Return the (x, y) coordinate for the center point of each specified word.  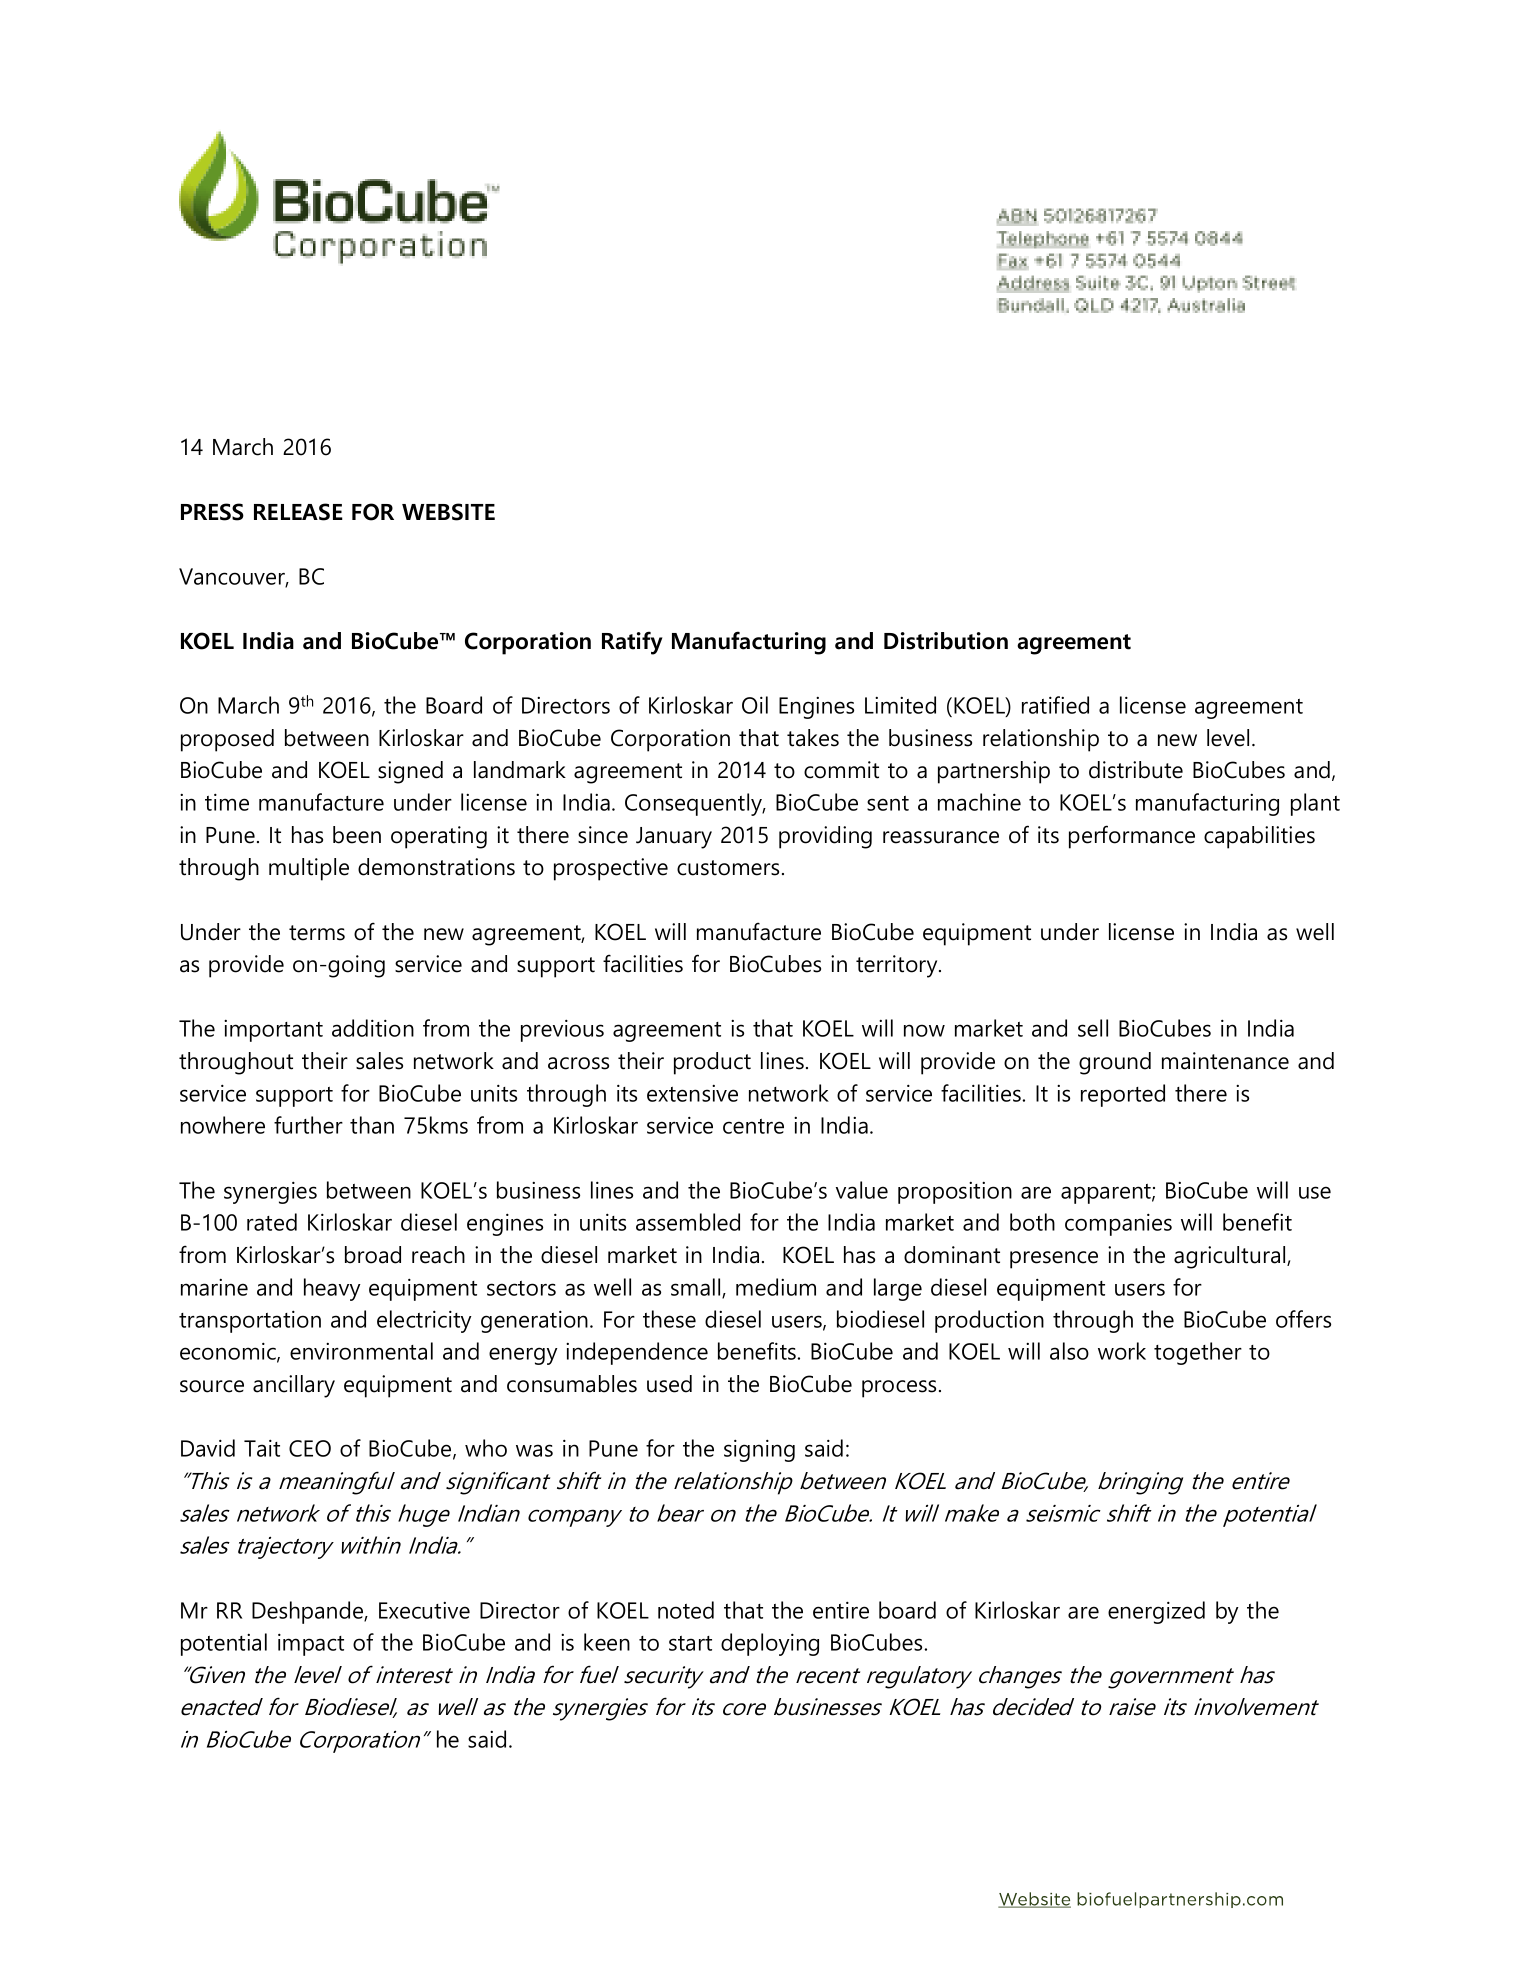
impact (311, 1645)
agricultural (1231, 1257)
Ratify (632, 643)
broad (373, 1255)
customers (728, 868)
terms (317, 933)
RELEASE (298, 512)
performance (1132, 837)
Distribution (946, 641)
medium (776, 1287)
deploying (770, 1644)
